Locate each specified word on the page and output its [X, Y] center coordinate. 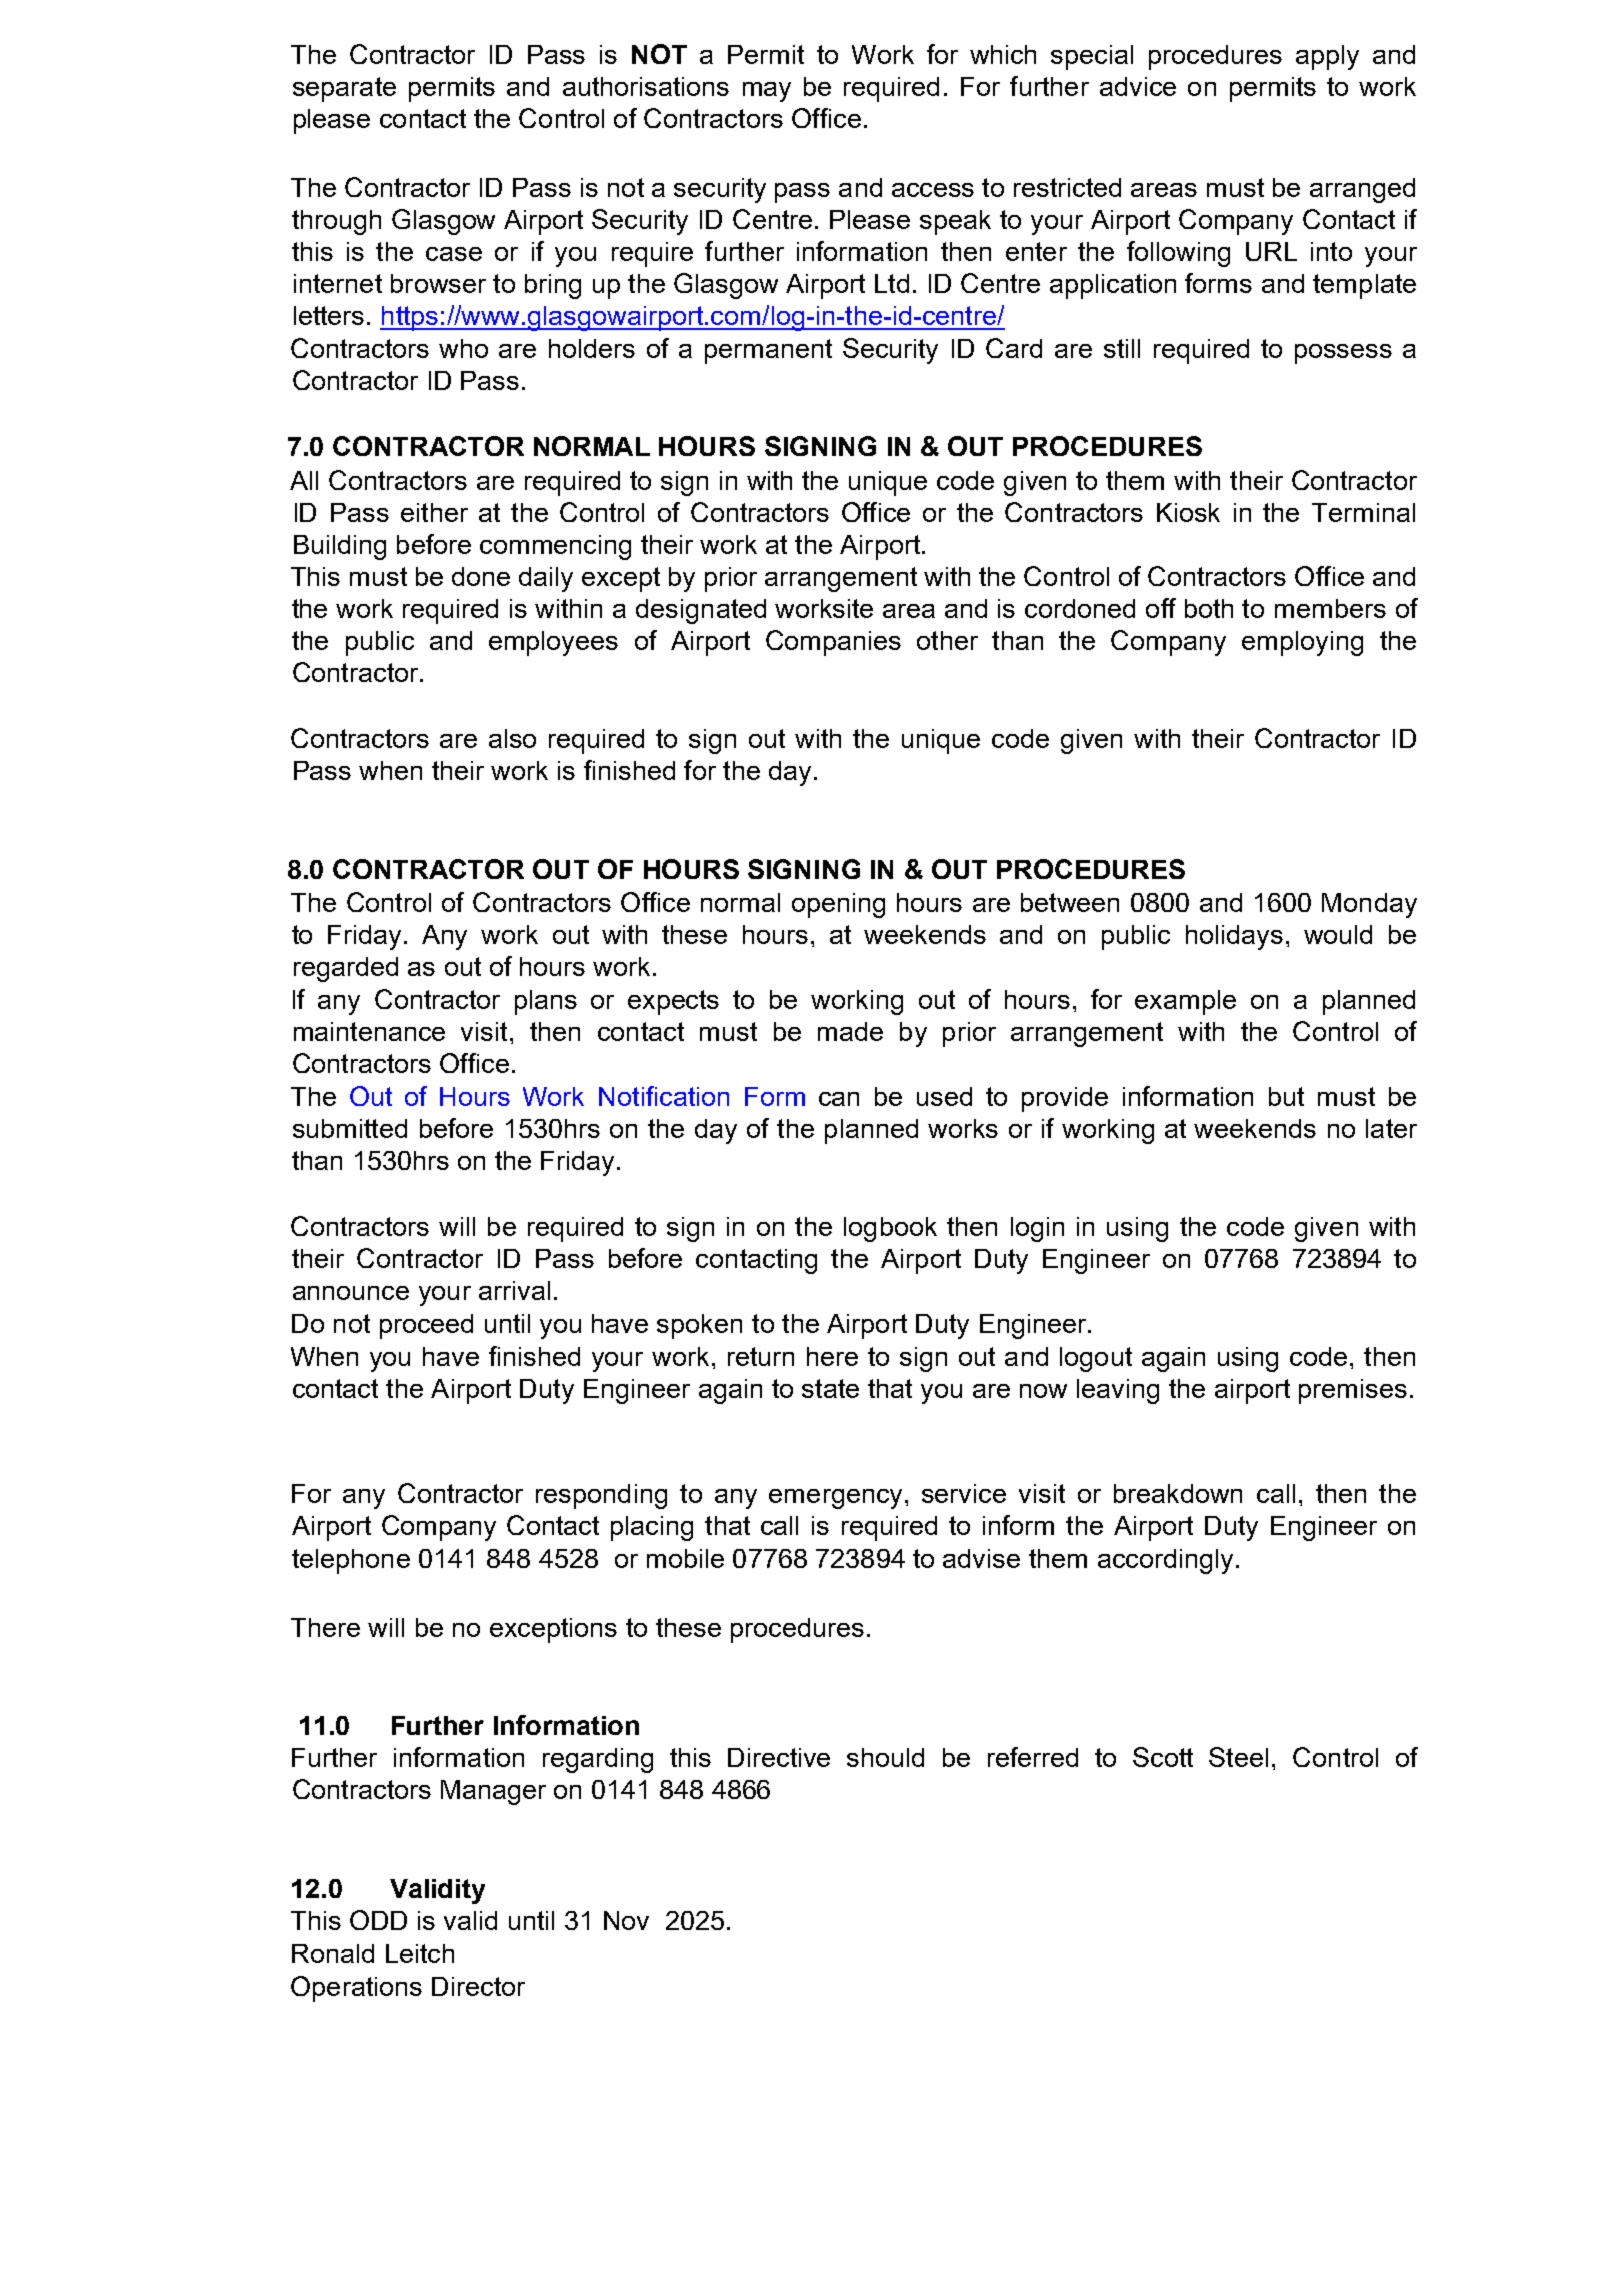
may [767, 92]
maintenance [369, 1031]
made [850, 1031]
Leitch [420, 1953]
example [1185, 1002]
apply [1327, 57]
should [885, 1757]
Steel [1238, 1757]
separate [344, 89]
